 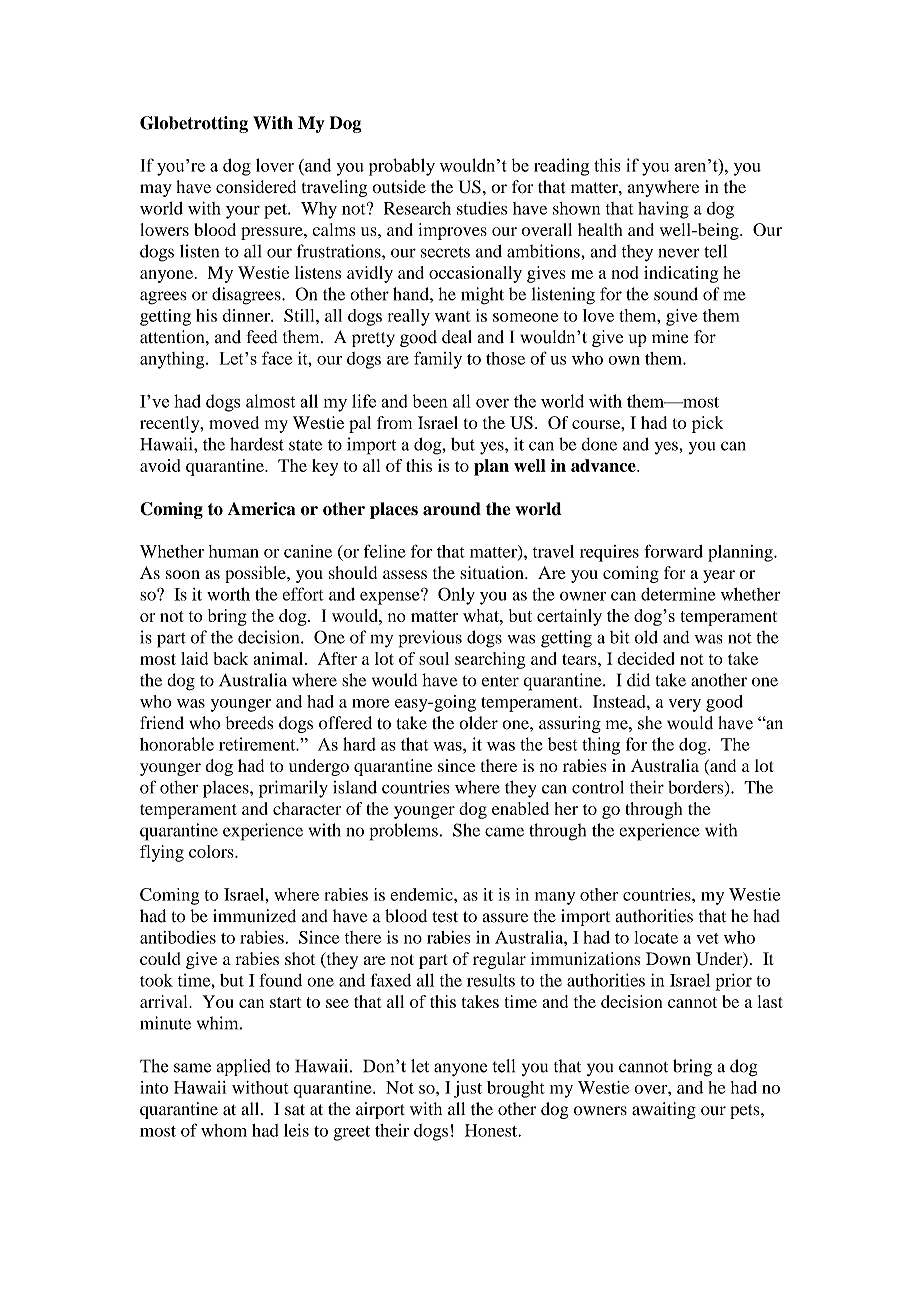 What do you see at coordinates (234, 422) in the screenshot?
I see `moved` at bounding box center [234, 422].
